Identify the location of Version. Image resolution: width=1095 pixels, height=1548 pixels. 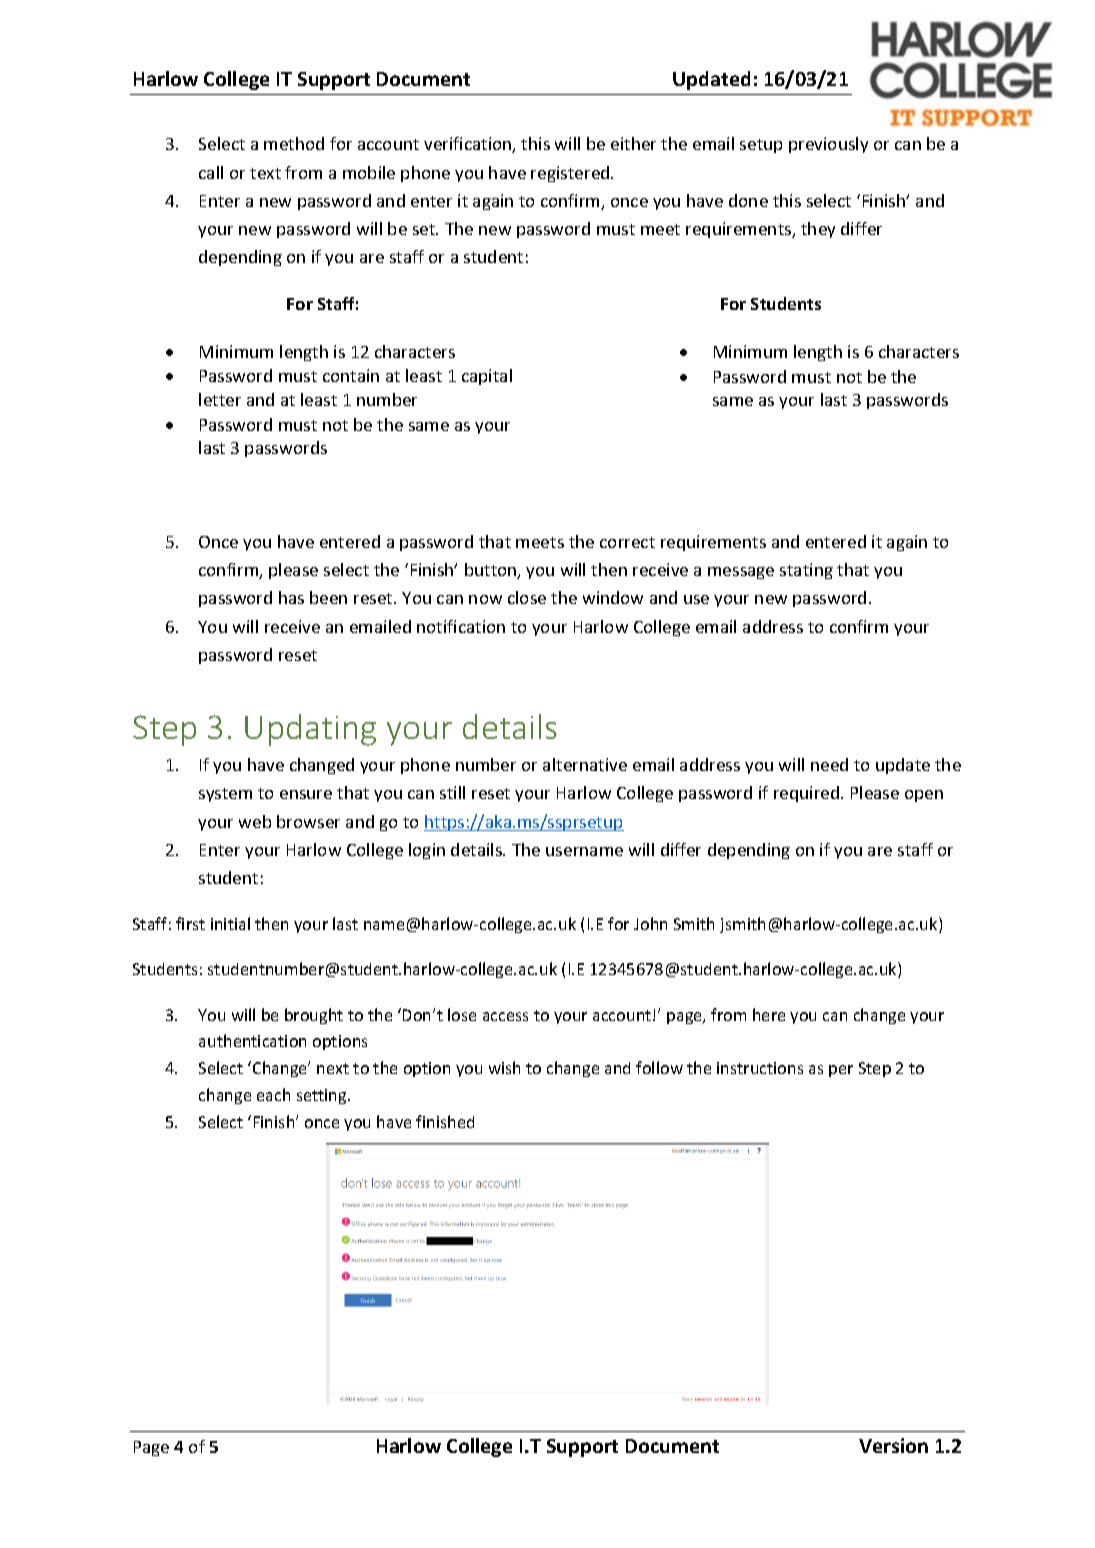
(893, 1445).
